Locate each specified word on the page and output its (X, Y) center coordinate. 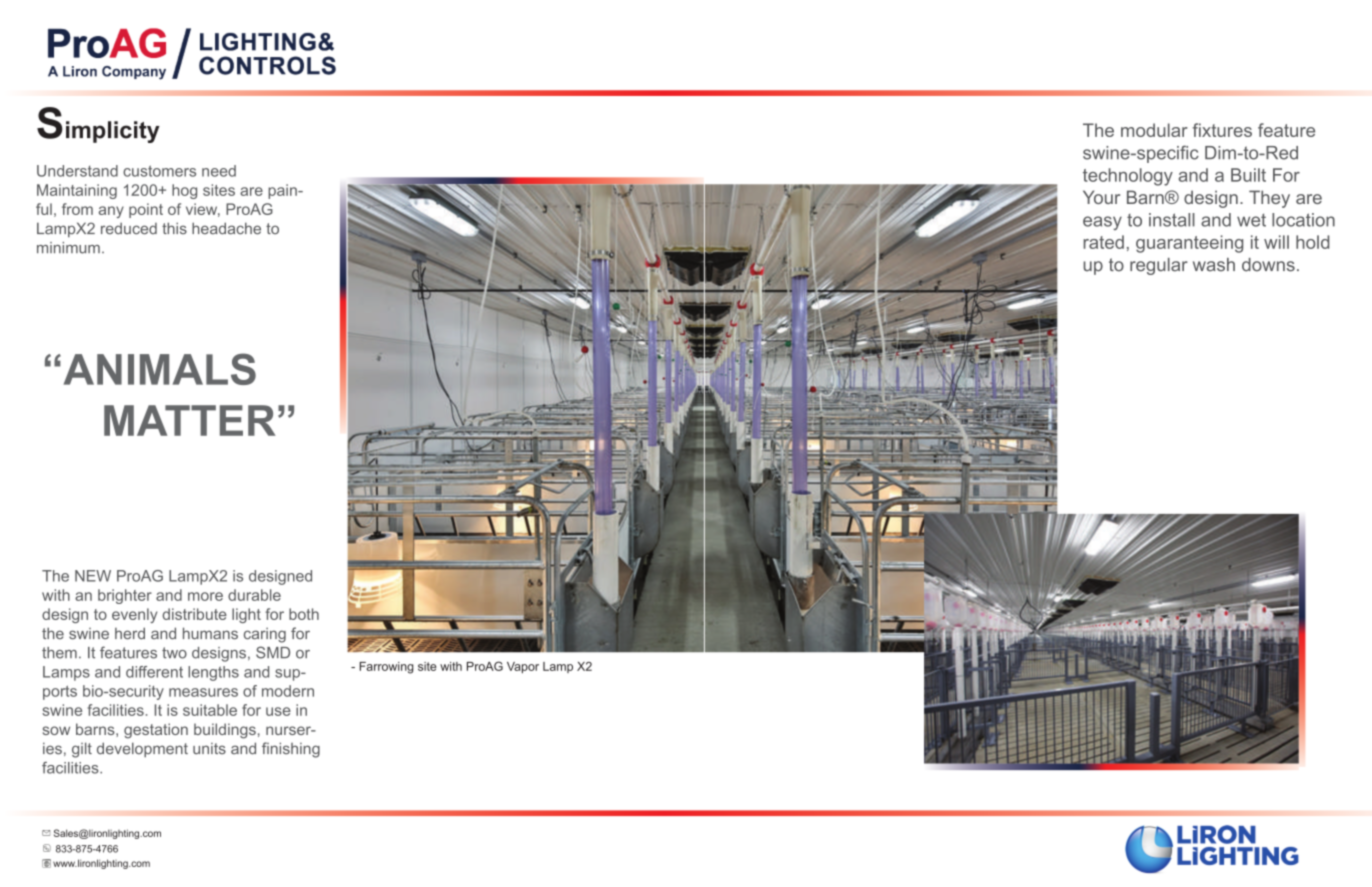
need (219, 171)
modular (1154, 130)
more (205, 596)
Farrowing (386, 668)
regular (1159, 266)
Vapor (523, 667)
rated (1103, 242)
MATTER (190, 420)
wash (1214, 265)
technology (1128, 177)
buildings (225, 731)
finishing (291, 750)
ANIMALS (160, 369)
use (278, 711)
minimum (68, 248)
